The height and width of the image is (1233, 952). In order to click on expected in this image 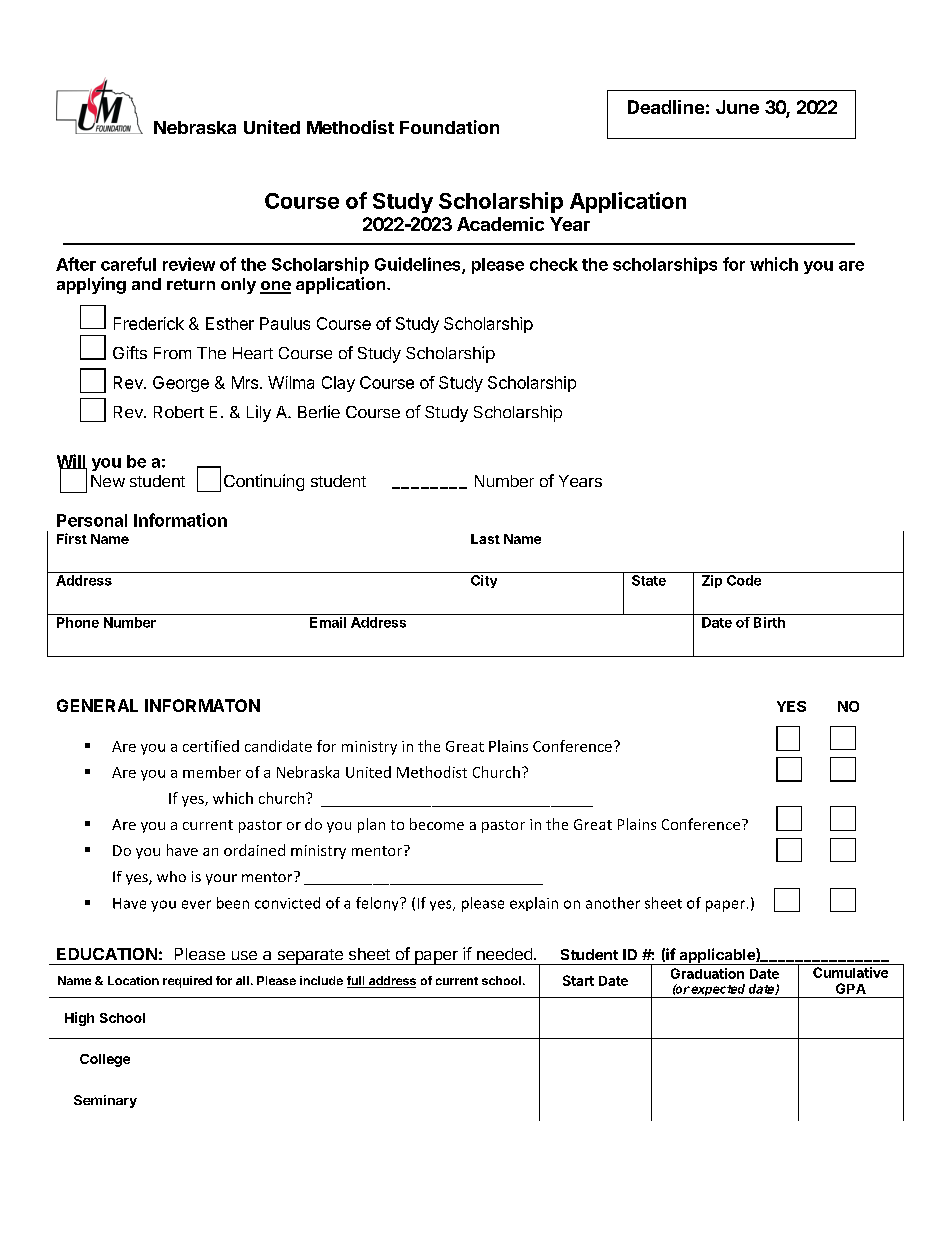, I will do `click(719, 991)`.
